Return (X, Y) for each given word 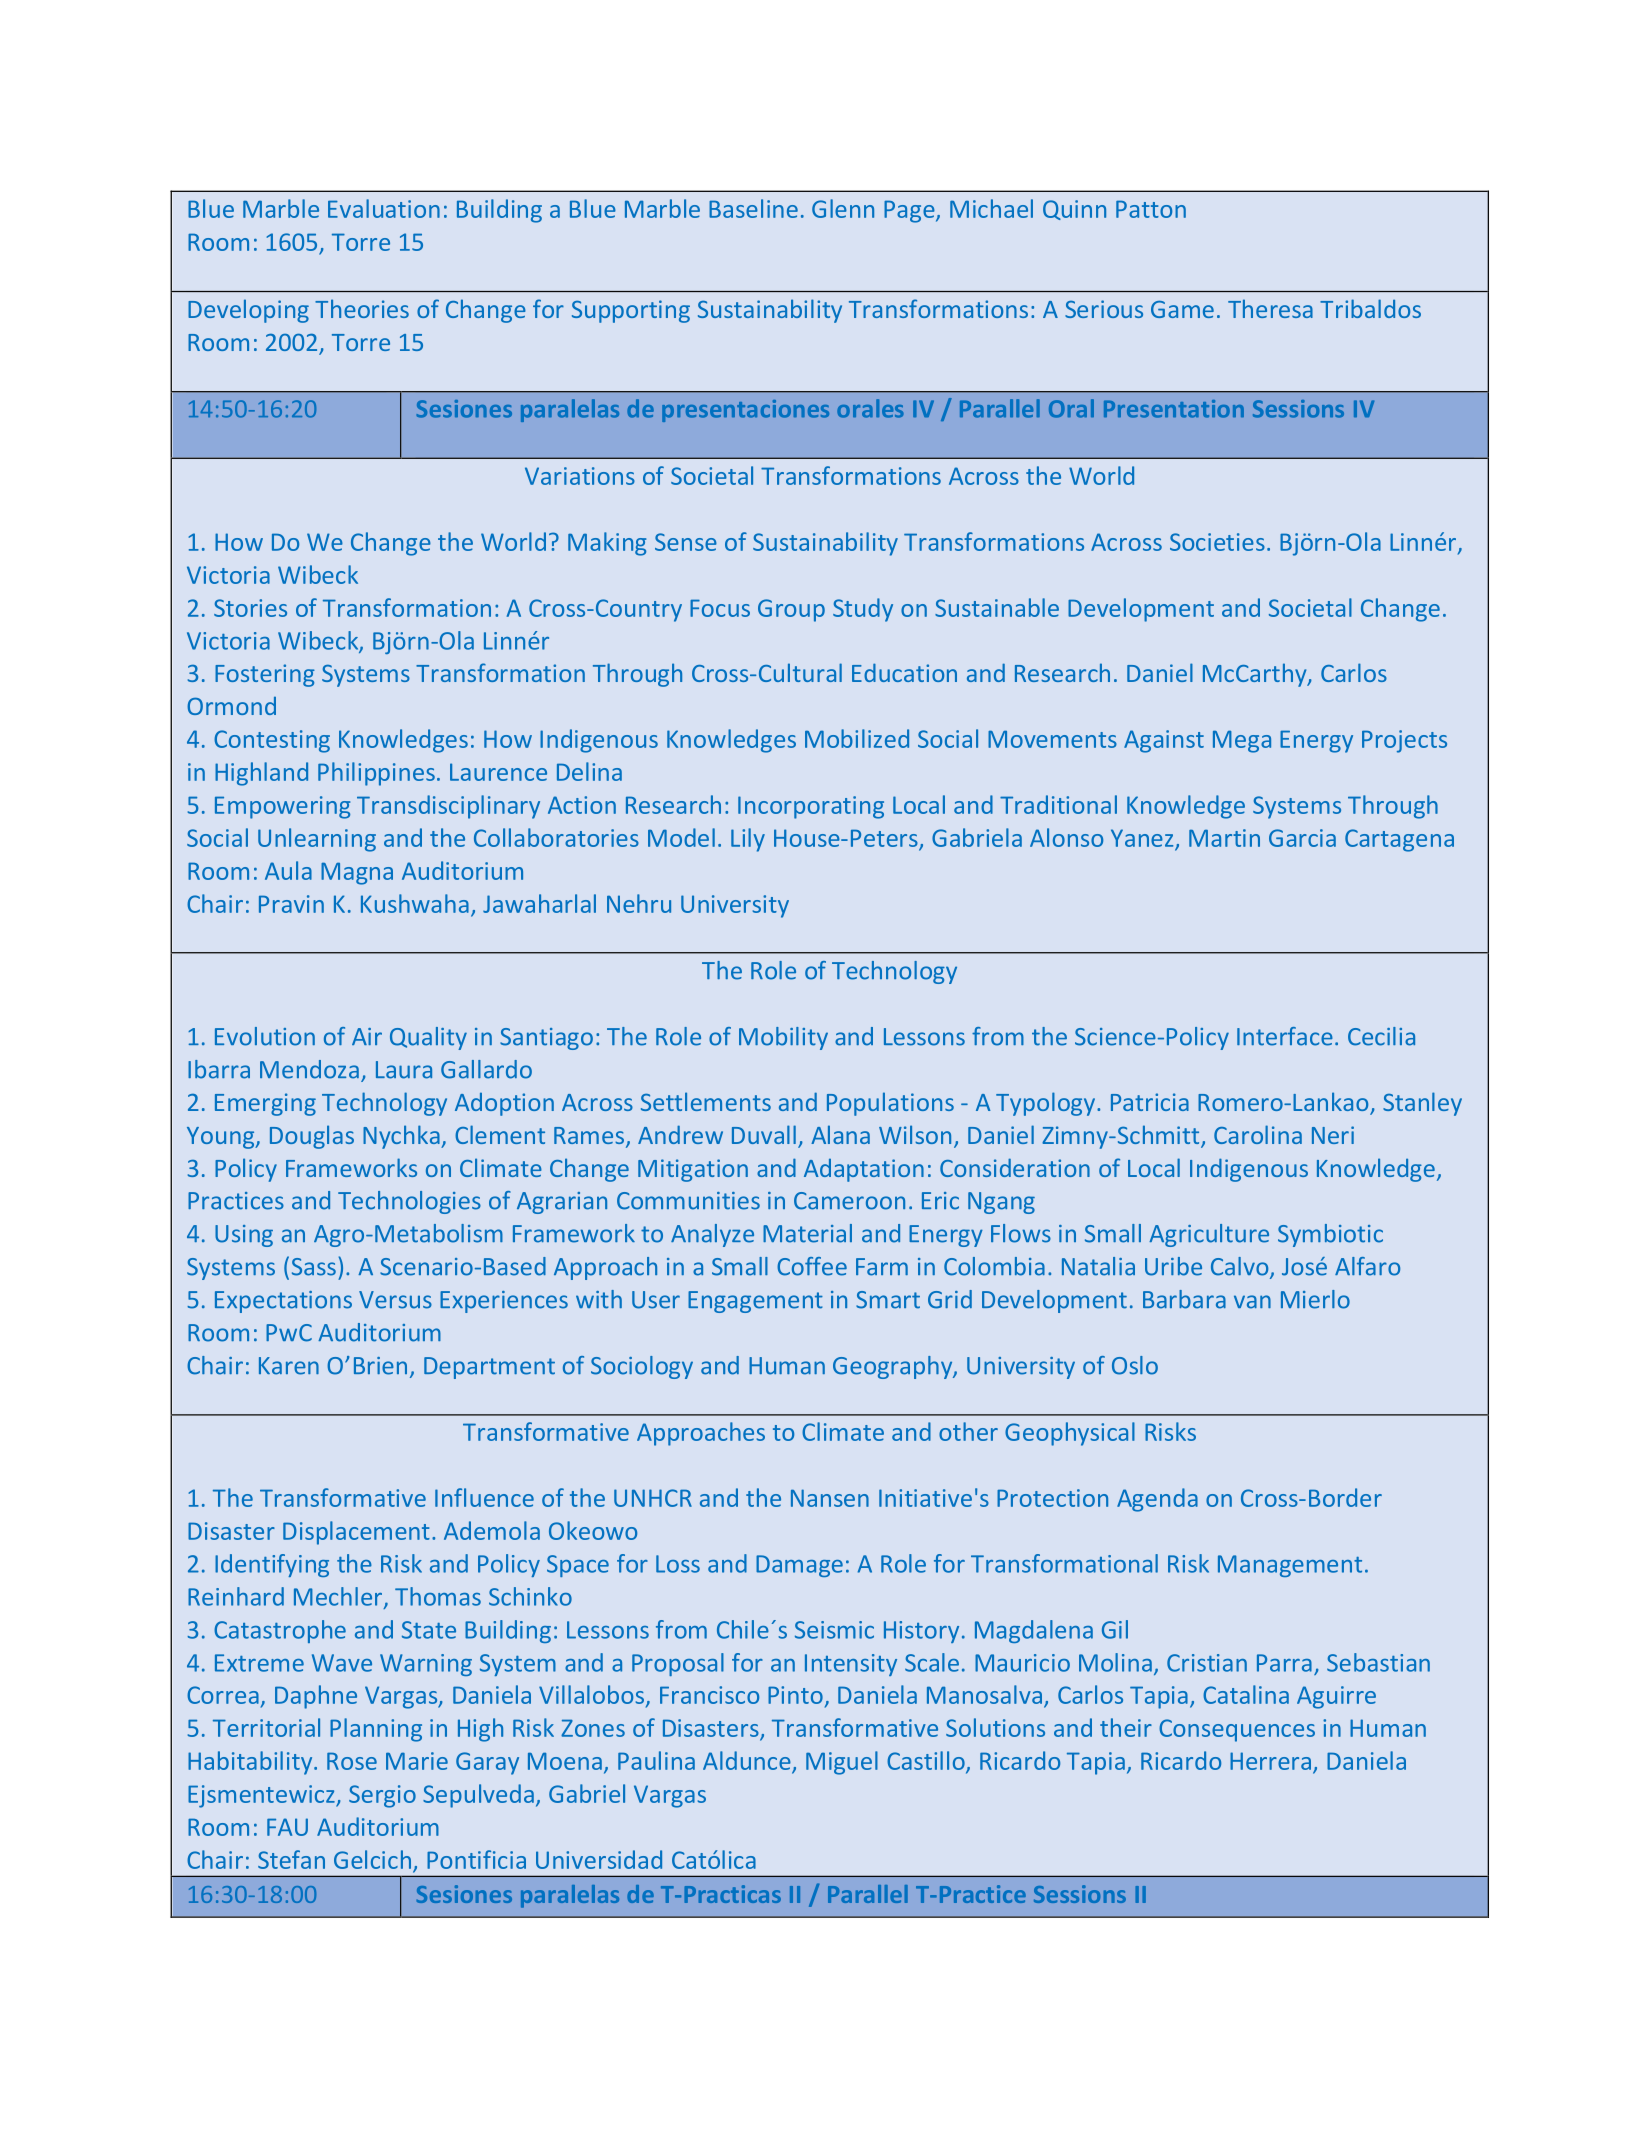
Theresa (1270, 308)
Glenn (843, 208)
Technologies (409, 1202)
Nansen (830, 1498)
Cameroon (849, 1201)
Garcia (1302, 838)
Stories (250, 608)
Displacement (356, 1533)
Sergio (382, 1796)
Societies (1217, 542)
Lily (748, 840)
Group (791, 610)
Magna (357, 873)
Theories (362, 308)
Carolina (1258, 1134)
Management (1290, 1566)
